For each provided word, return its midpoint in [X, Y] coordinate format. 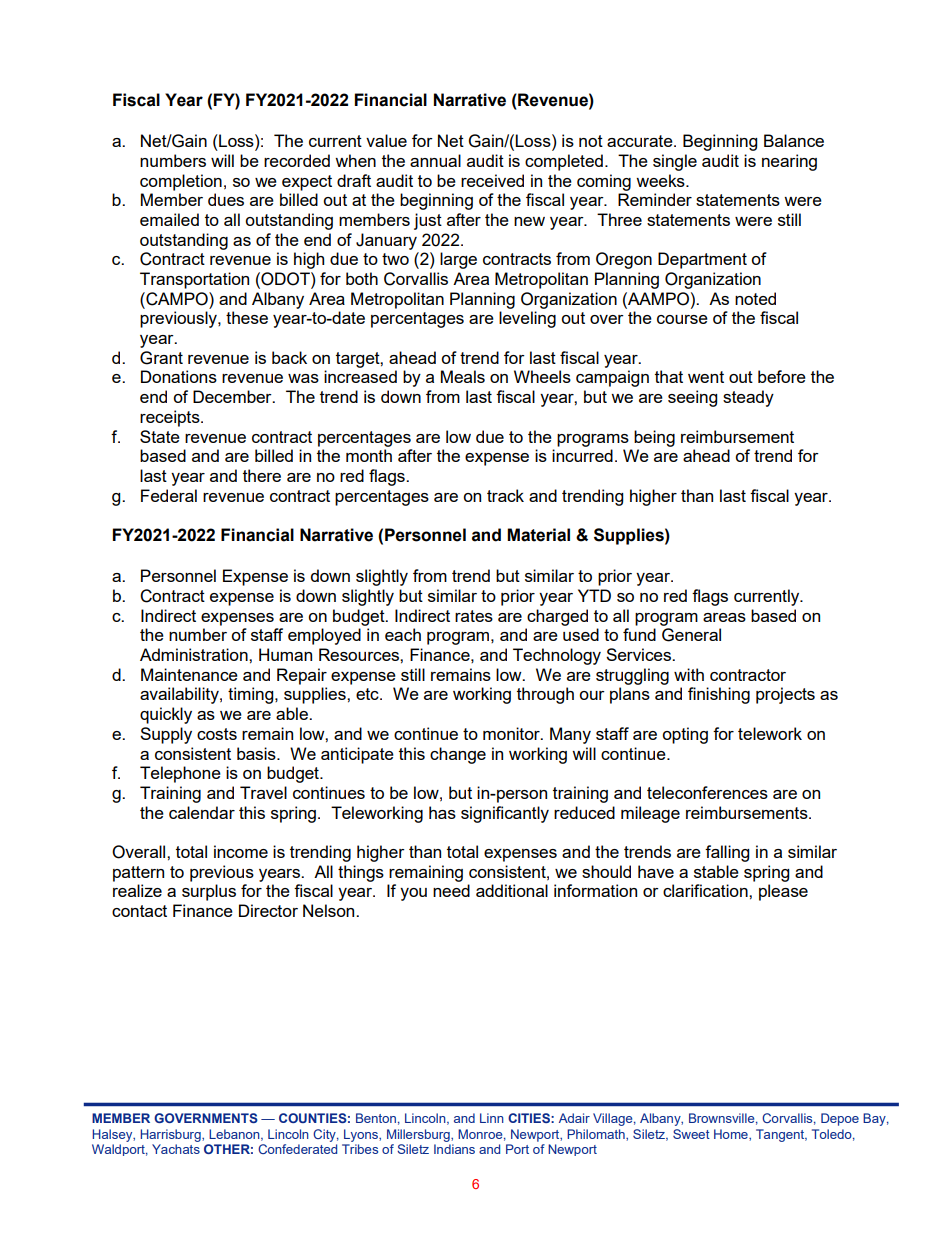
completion [181, 182]
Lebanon [235, 1135]
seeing [692, 398]
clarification [706, 890]
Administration [195, 654]
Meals [463, 376]
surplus [209, 892]
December [233, 396]
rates [474, 616]
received [492, 180]
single [675, 162]
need [451, 890]
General [691, 635]
